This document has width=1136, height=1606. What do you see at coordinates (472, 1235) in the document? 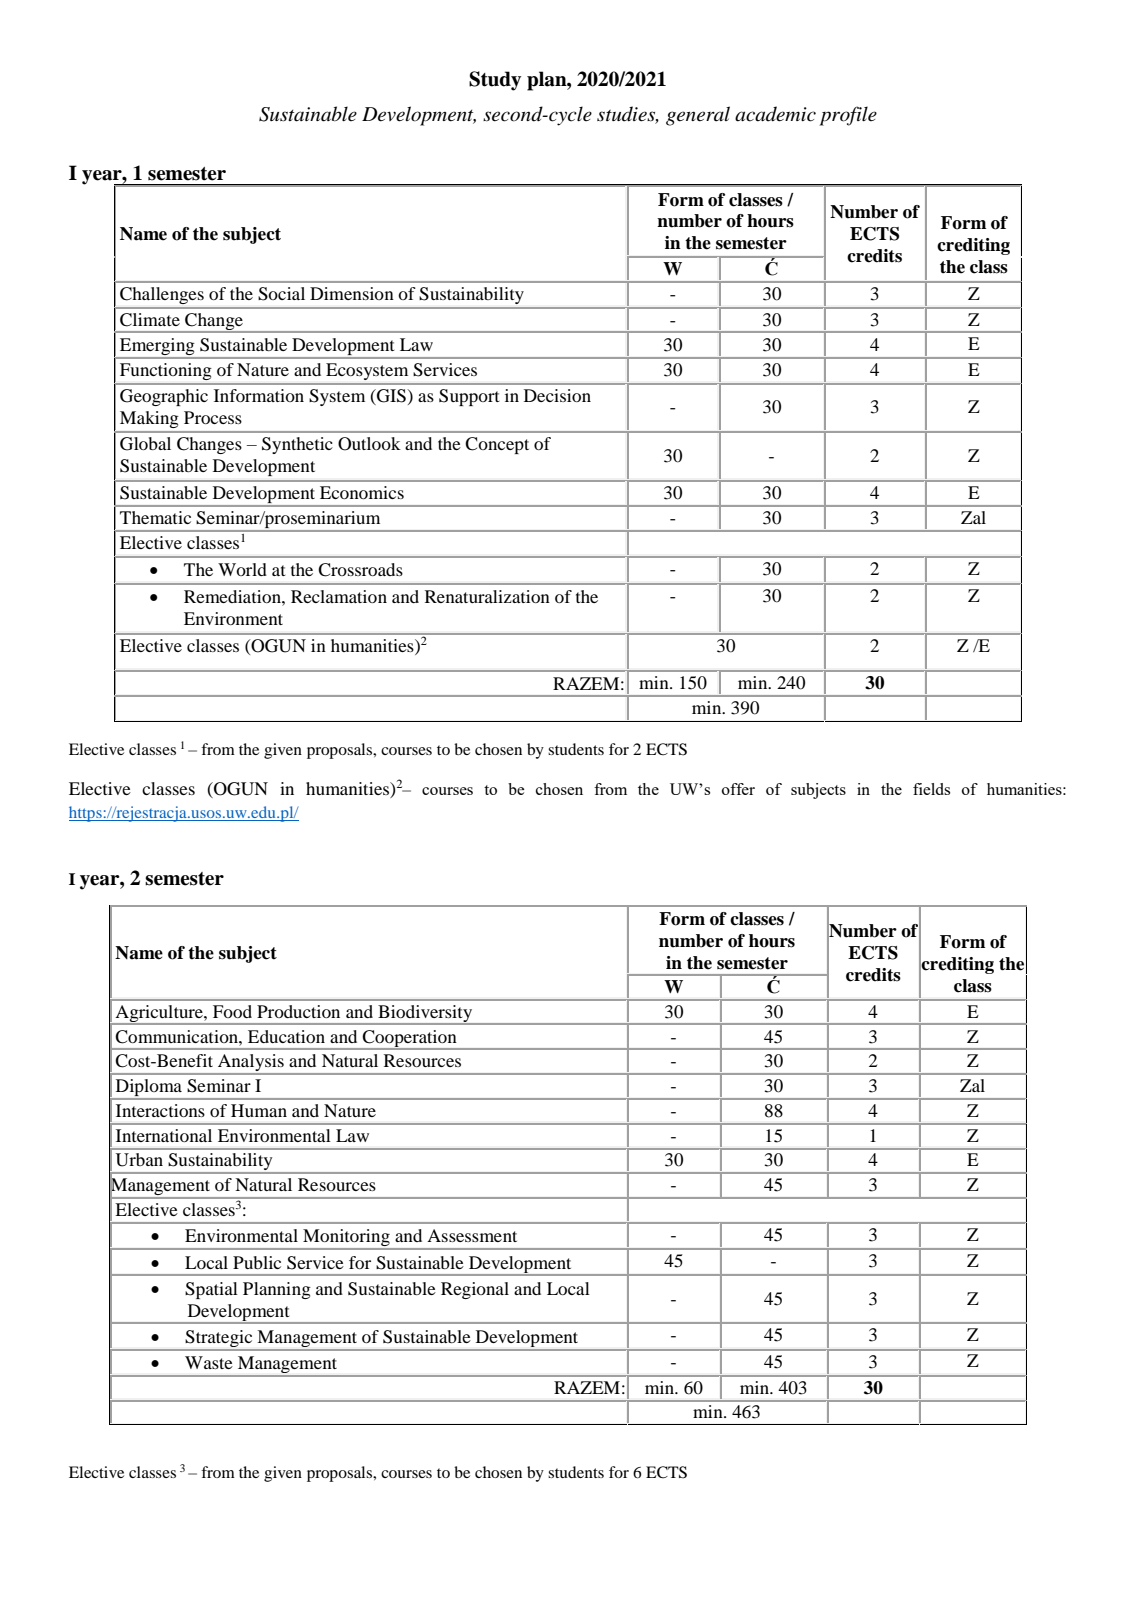
I see `Assessment` at bounding box center [472, 1235].
